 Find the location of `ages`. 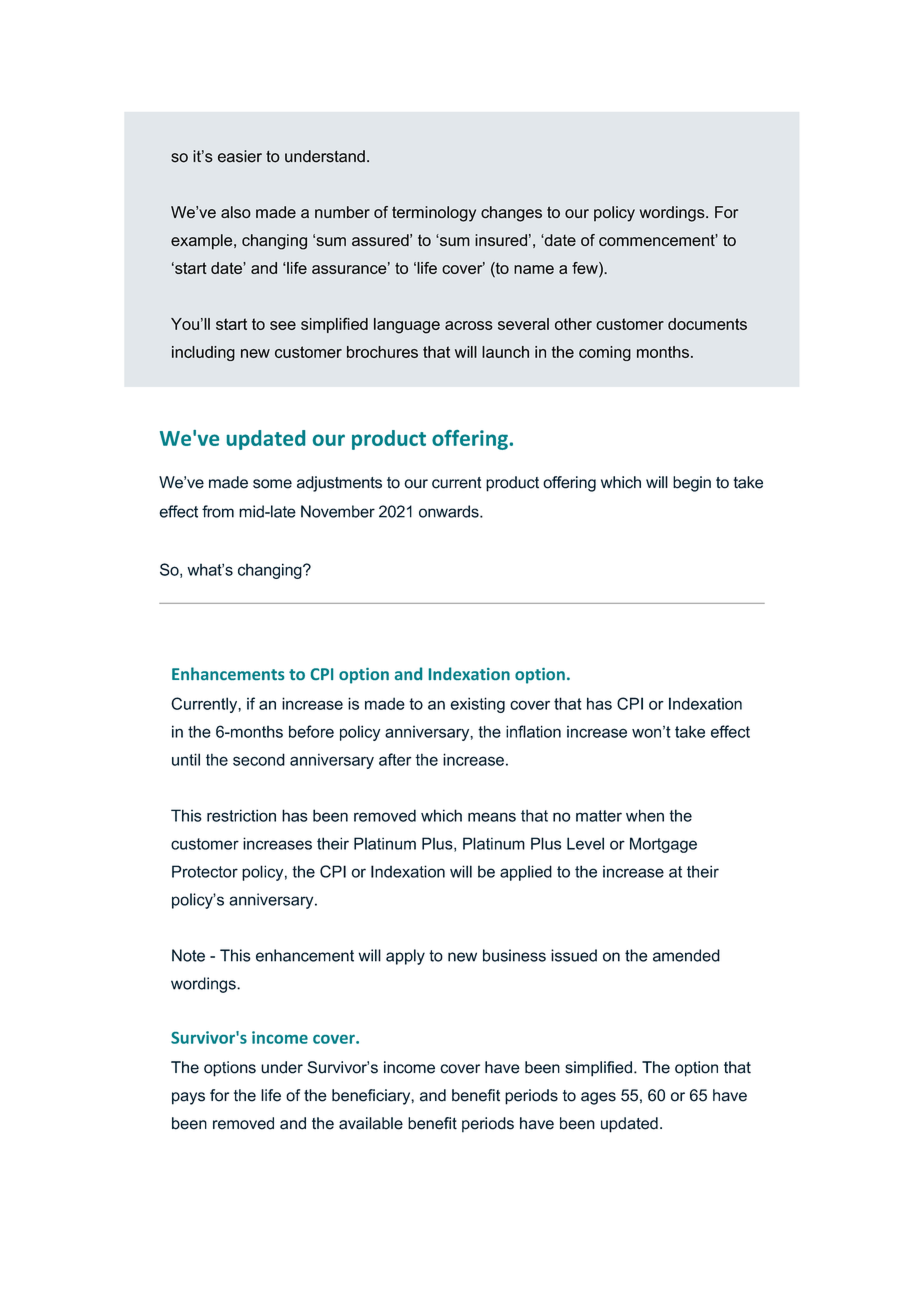

ages is located at coordinates (598, 1098).
